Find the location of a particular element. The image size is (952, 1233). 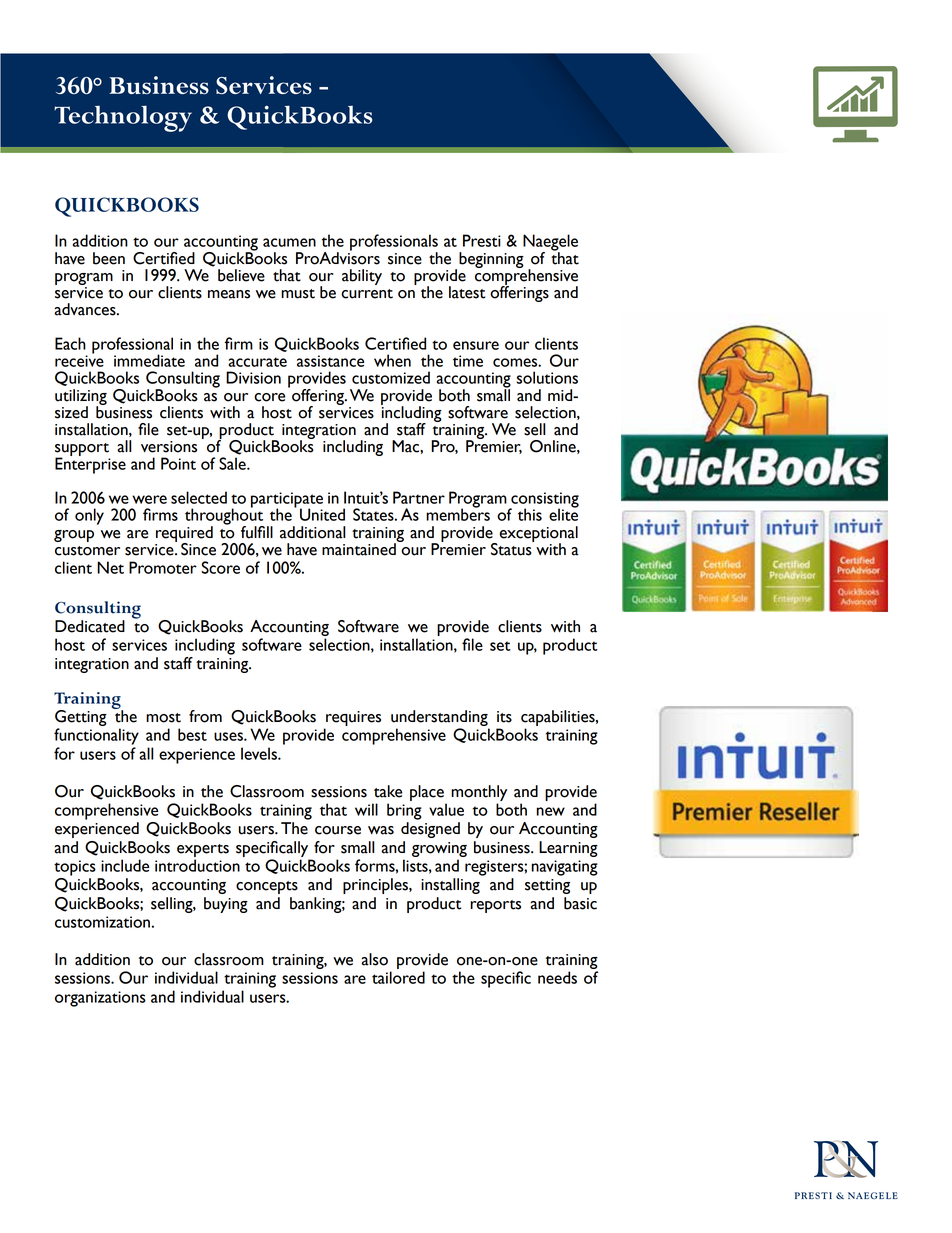

organizations is located at coordinates (100, 999).
